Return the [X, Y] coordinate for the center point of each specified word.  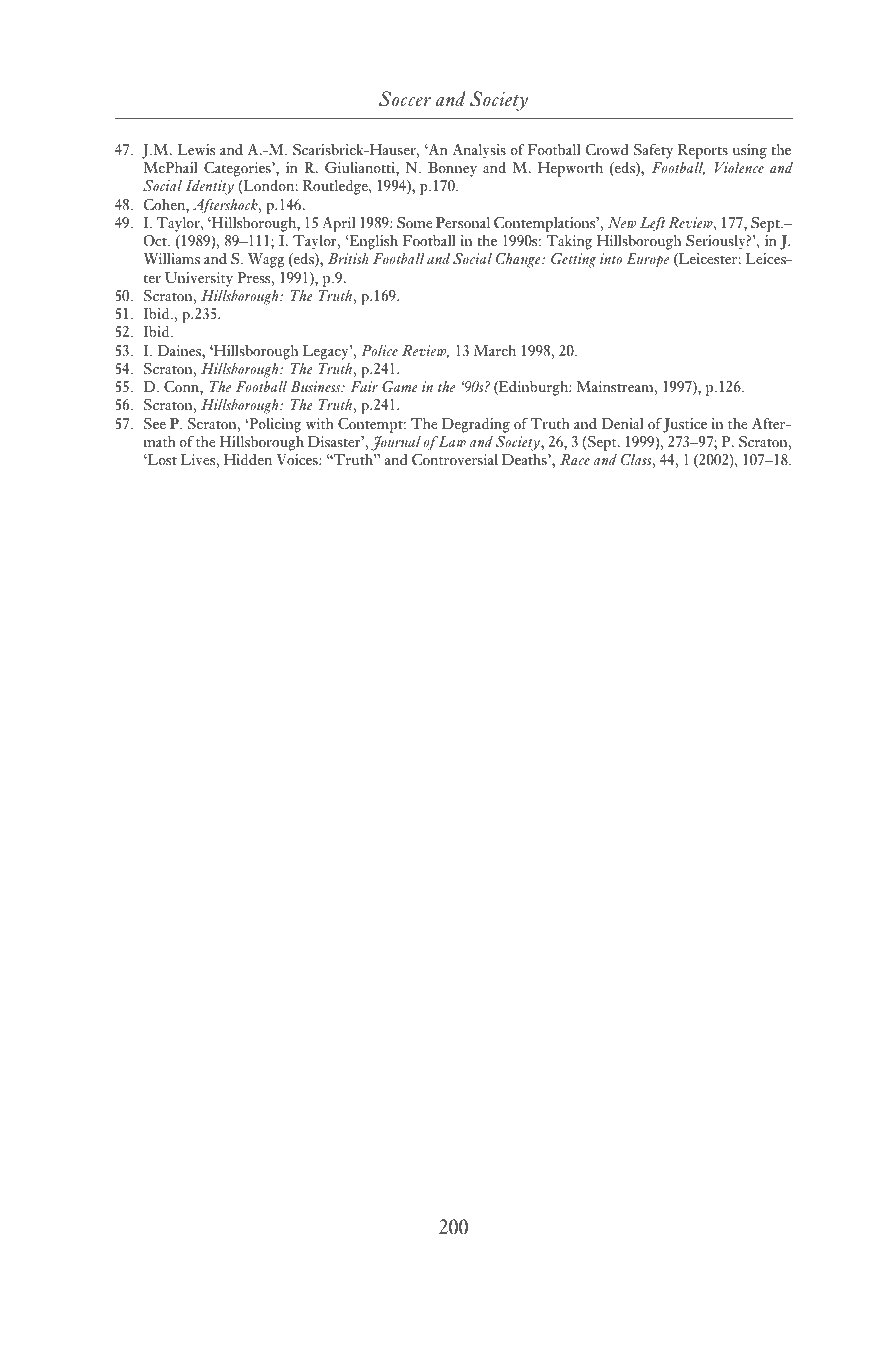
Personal [463, 222]
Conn [182, 387]
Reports [703, 151]
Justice [685, 425]
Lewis [196, 149]
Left [652, 224]
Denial [622, 423]
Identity [210, 187]
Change [519, 260]
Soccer [405, 99]
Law [451, 441]
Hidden [248, 459]
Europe [647, 260]
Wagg [266, 260]
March [495, 350]
